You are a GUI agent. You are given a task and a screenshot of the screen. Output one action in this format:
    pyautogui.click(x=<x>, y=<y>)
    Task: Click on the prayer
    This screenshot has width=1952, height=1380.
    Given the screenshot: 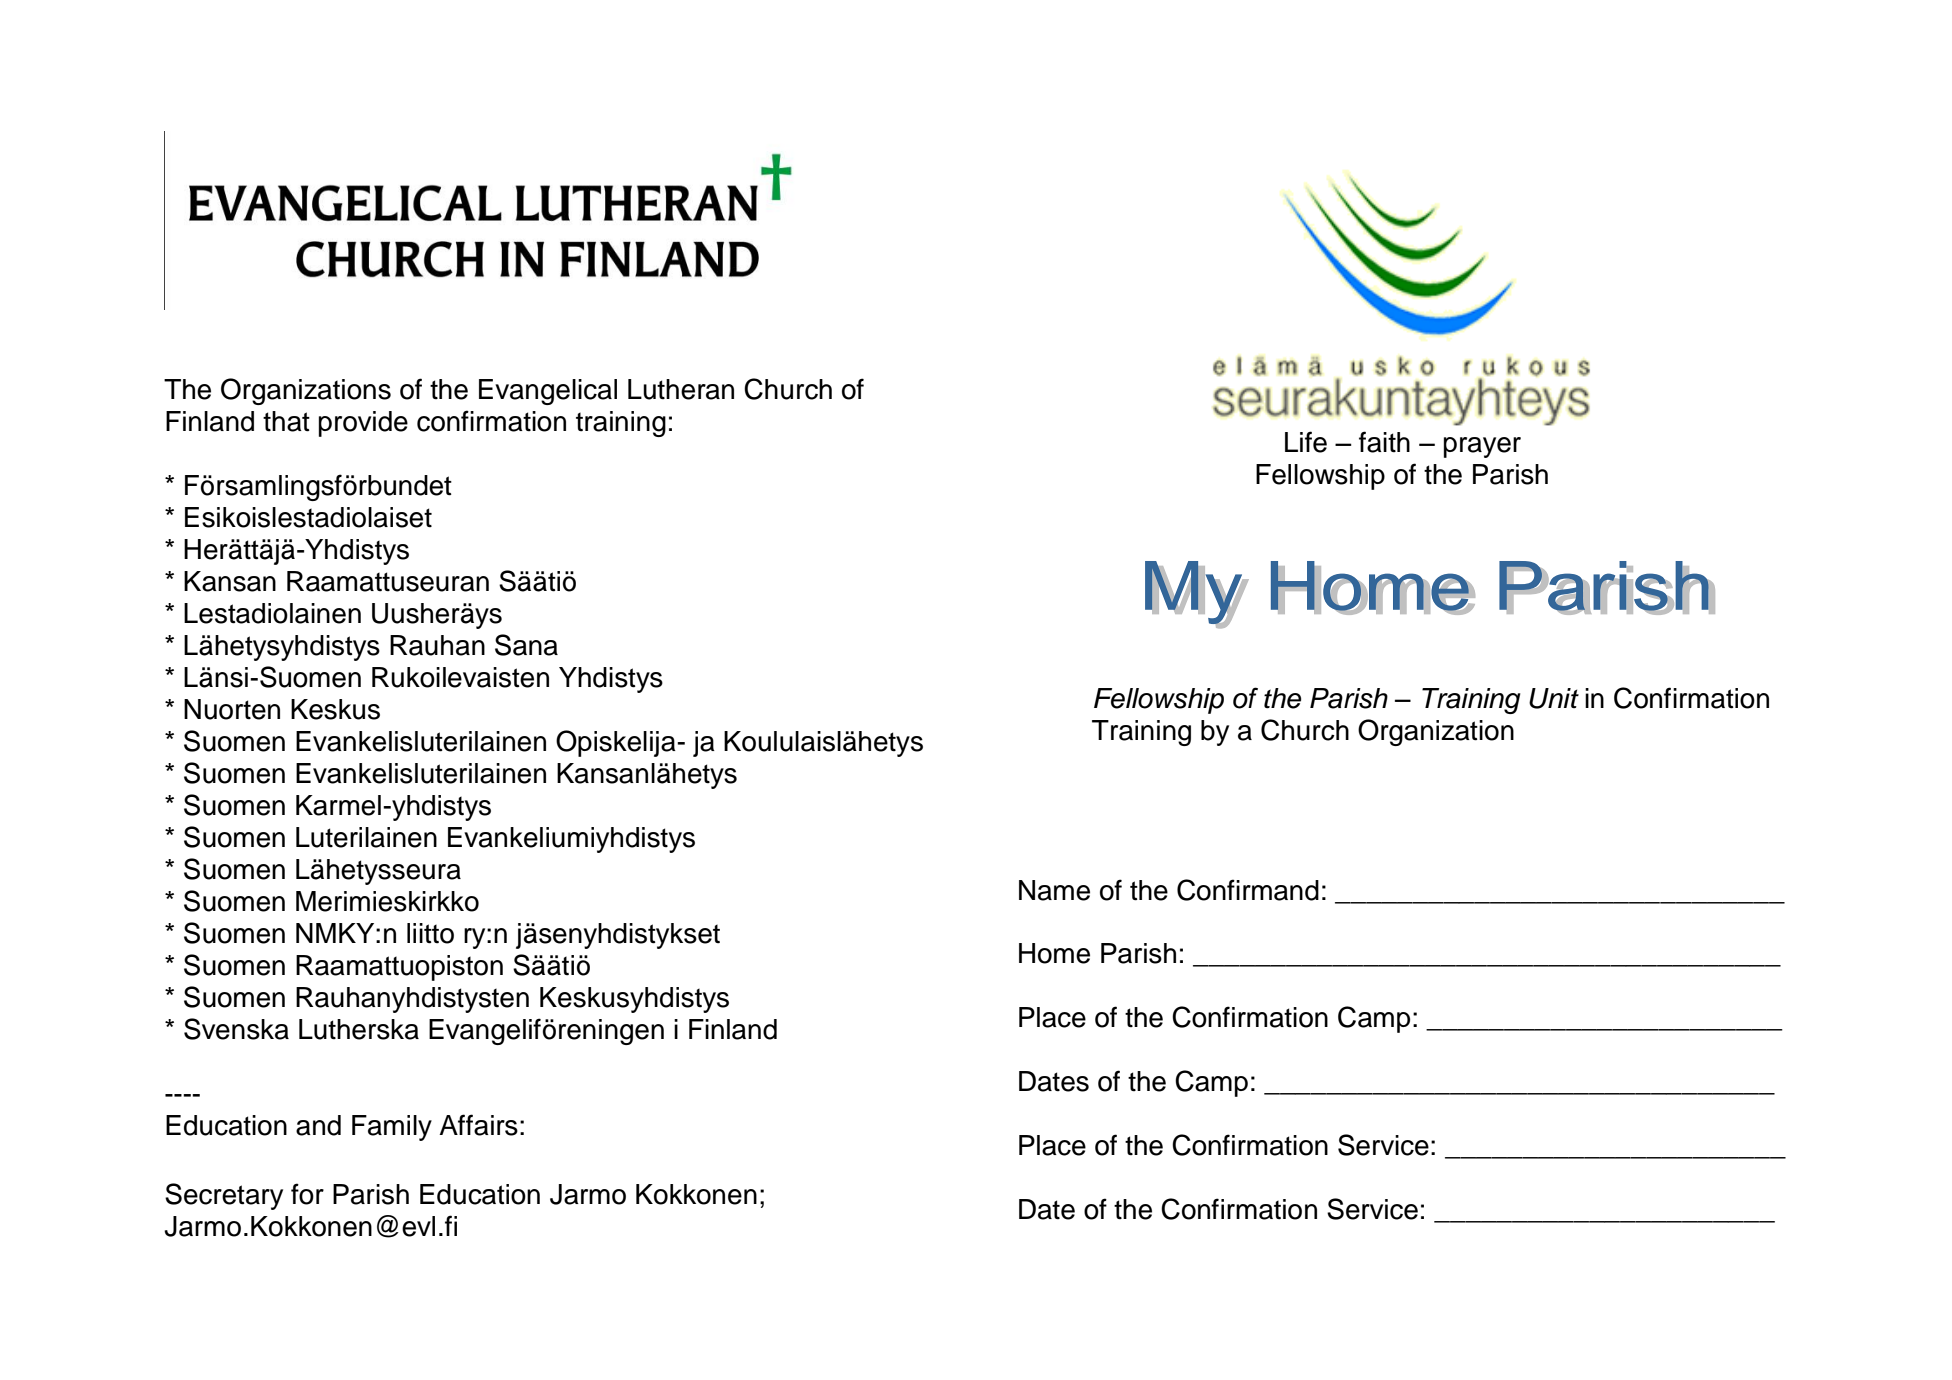 What is the action you would take?
    pyautogui.click(x=1482, y=447)
